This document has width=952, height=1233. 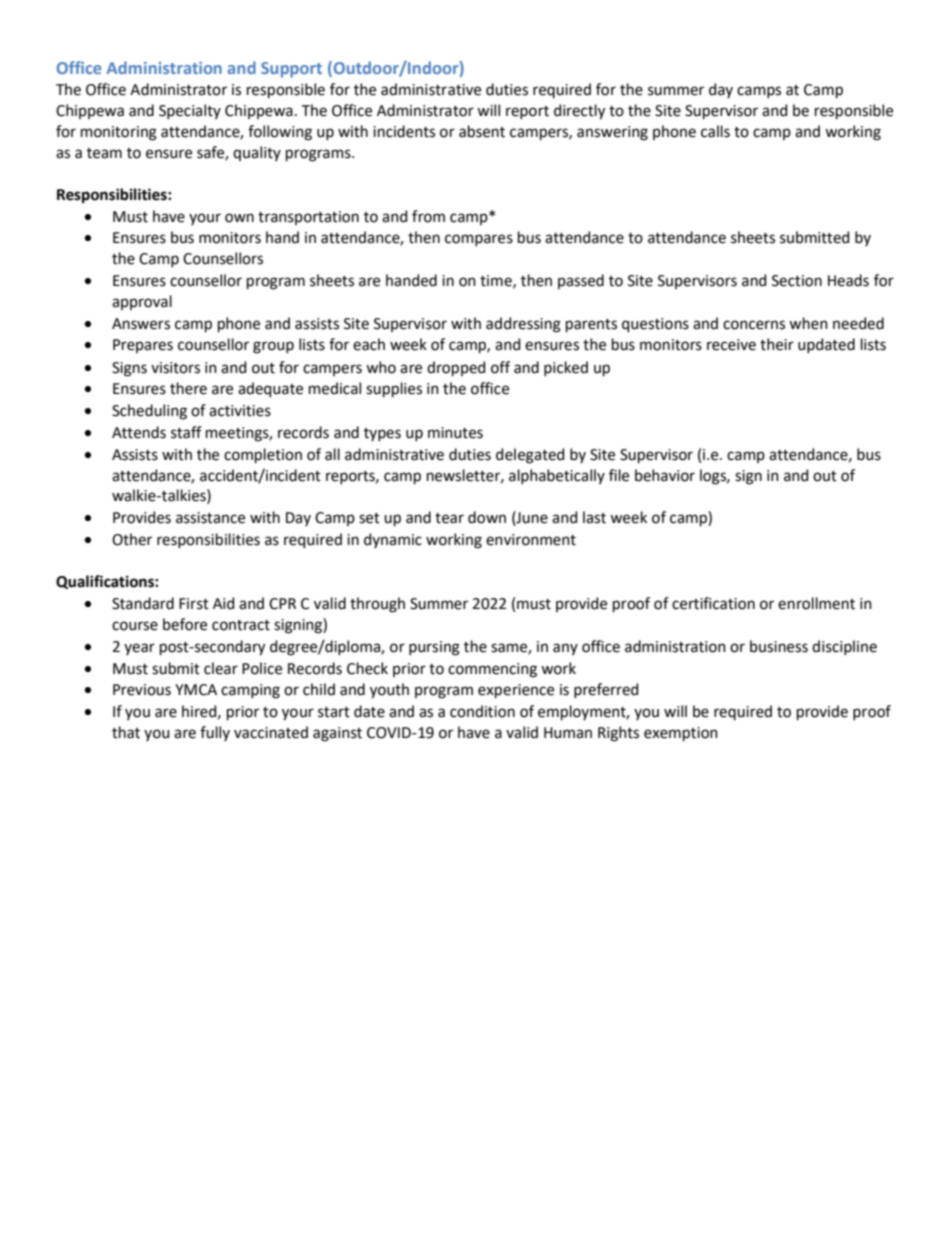 I want to click on Specialty, so click(x=190, y=111).
